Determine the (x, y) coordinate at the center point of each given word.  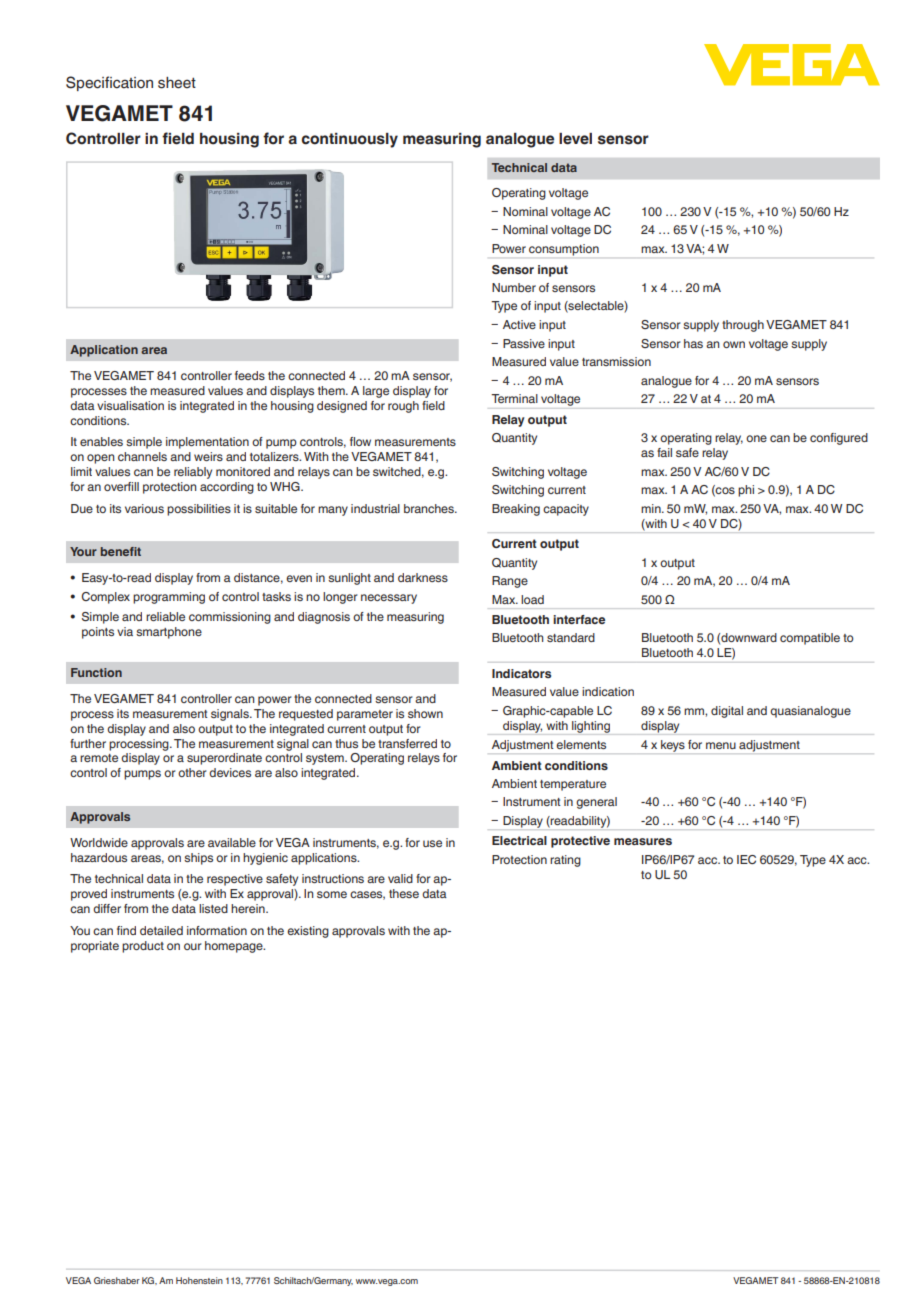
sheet (177, 83)
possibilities (199, 510)
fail (664, 452)
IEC (746, 859)
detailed (161, 930)
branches (430, 508)
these (404, 893)
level (575, 139)
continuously (350, 140)
